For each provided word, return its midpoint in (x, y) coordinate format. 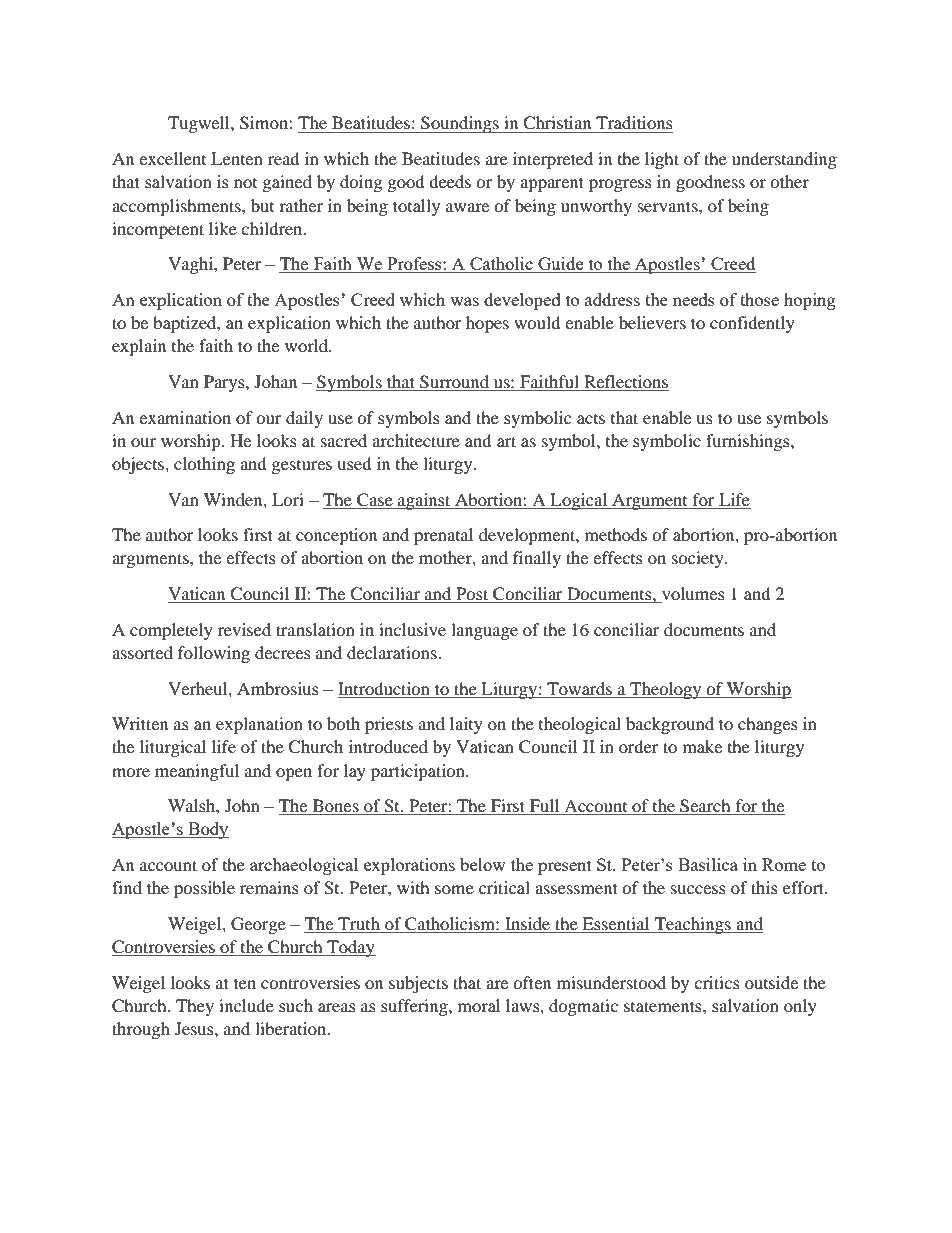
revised (244, 629)
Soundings (460, 124)
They (195, 1007)
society (699, 559)
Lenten (237, 158)
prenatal (443, 536)
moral (479, 1005)
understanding (784, 160)
